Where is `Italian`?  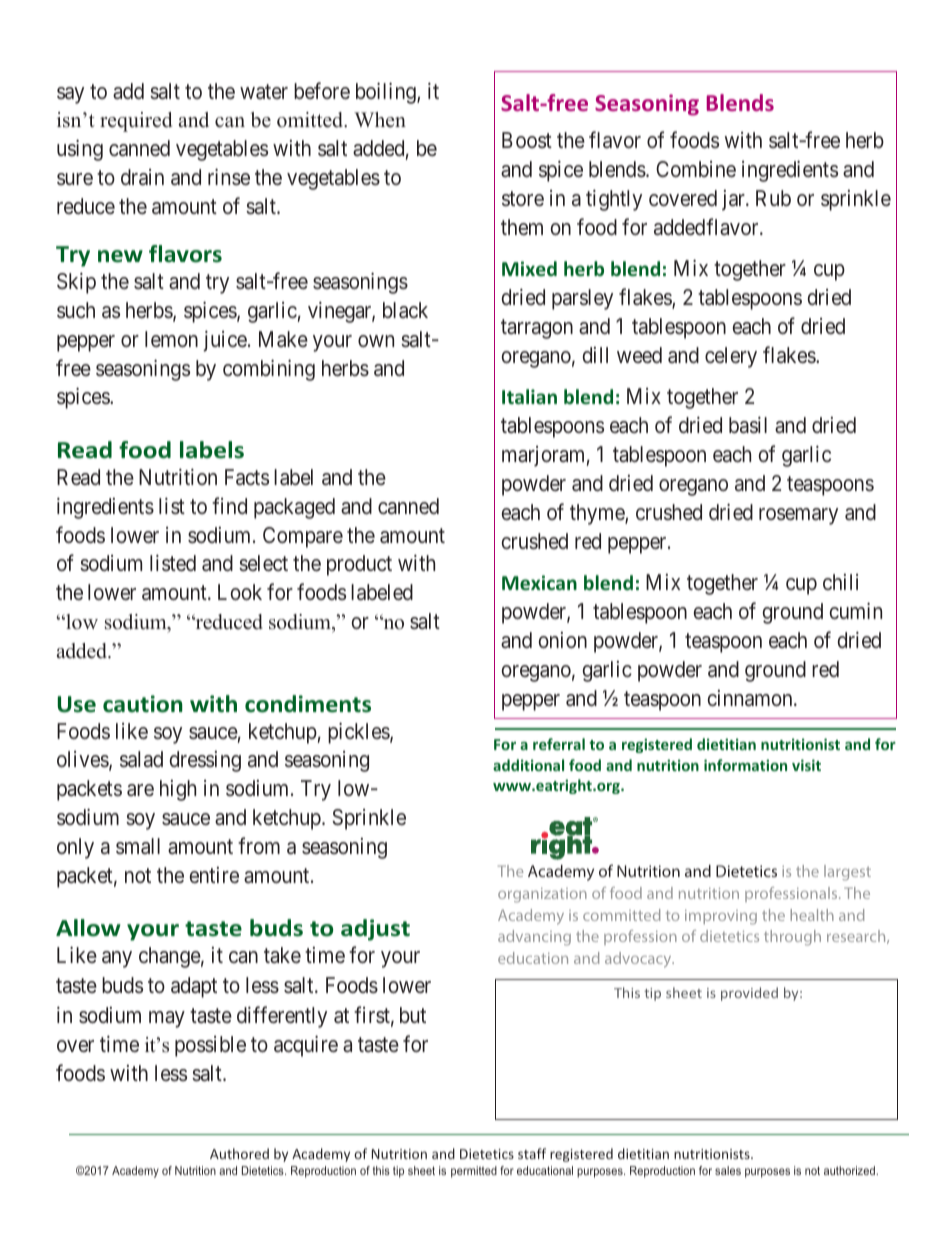
Italian is located at coordinates (529, 396).
